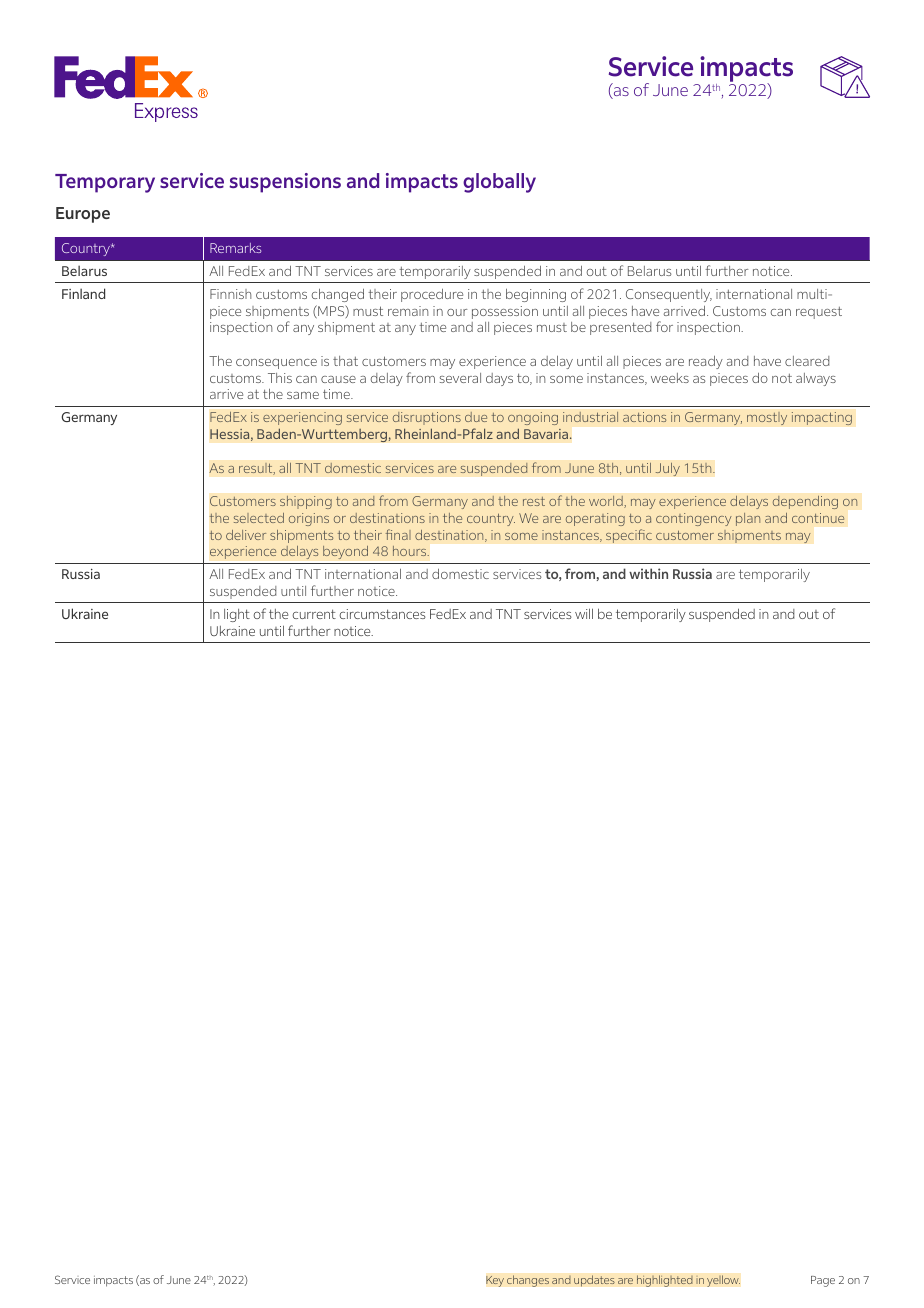  What do you see at coordinates (382, 614) in the document?
I see `circumstances` at bounding box center [382, 614].
